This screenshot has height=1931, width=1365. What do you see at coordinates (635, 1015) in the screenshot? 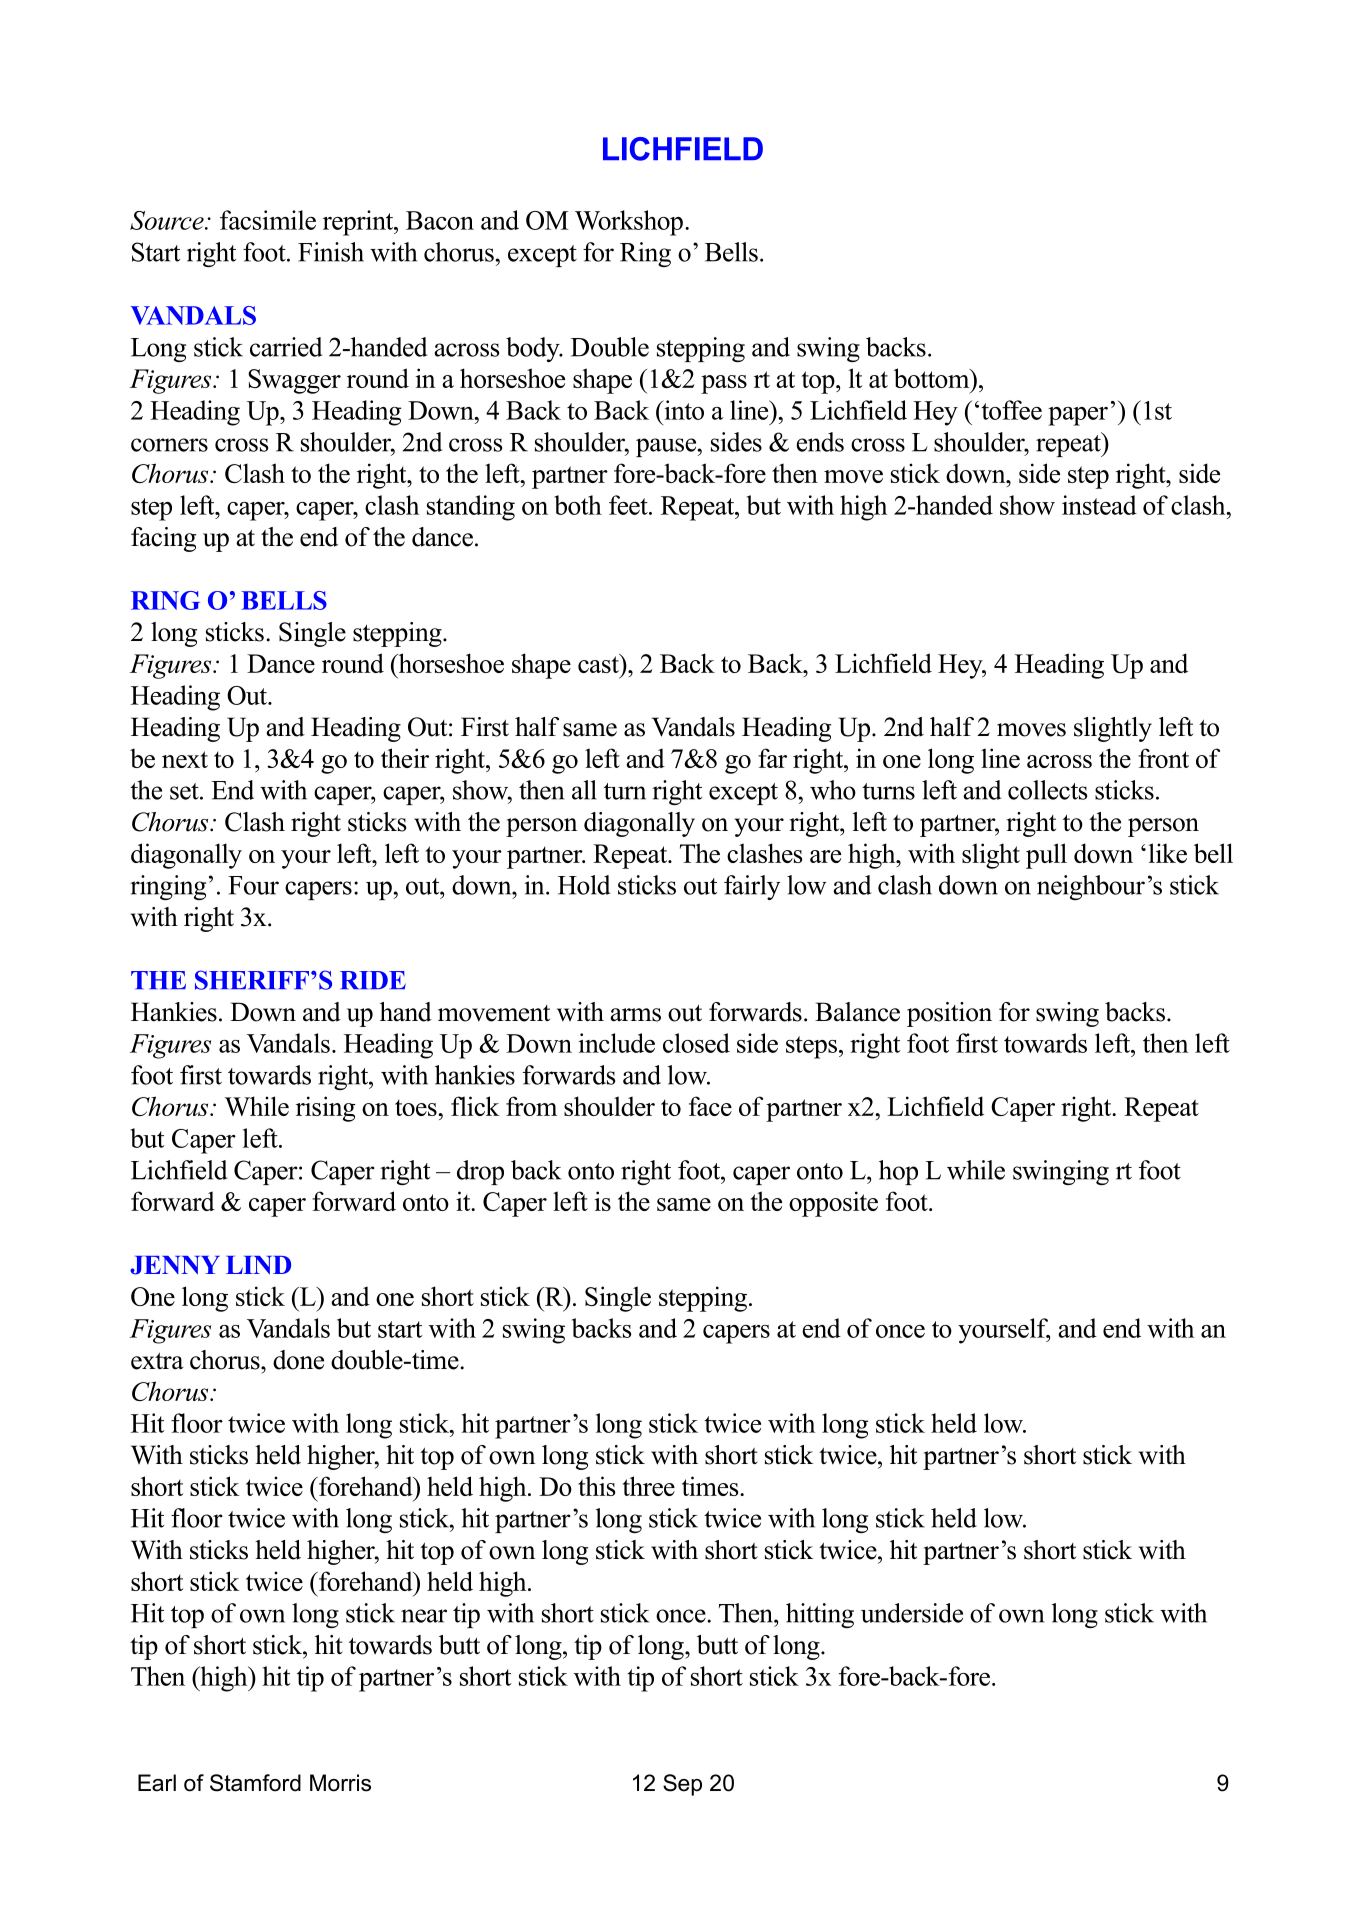
I see `arms` at bounding box center [635, 1015].
